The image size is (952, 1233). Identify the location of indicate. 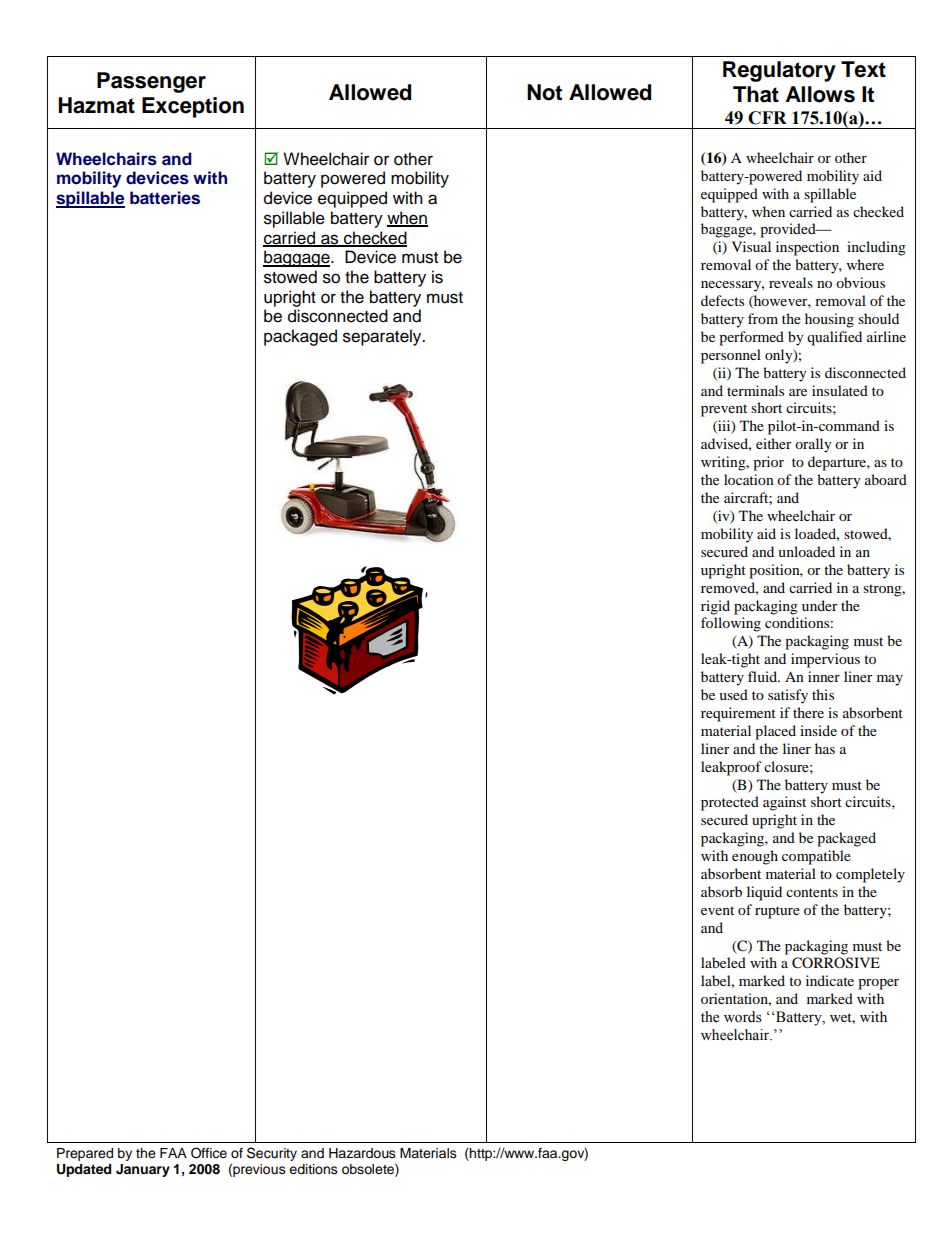
(830, 980).
